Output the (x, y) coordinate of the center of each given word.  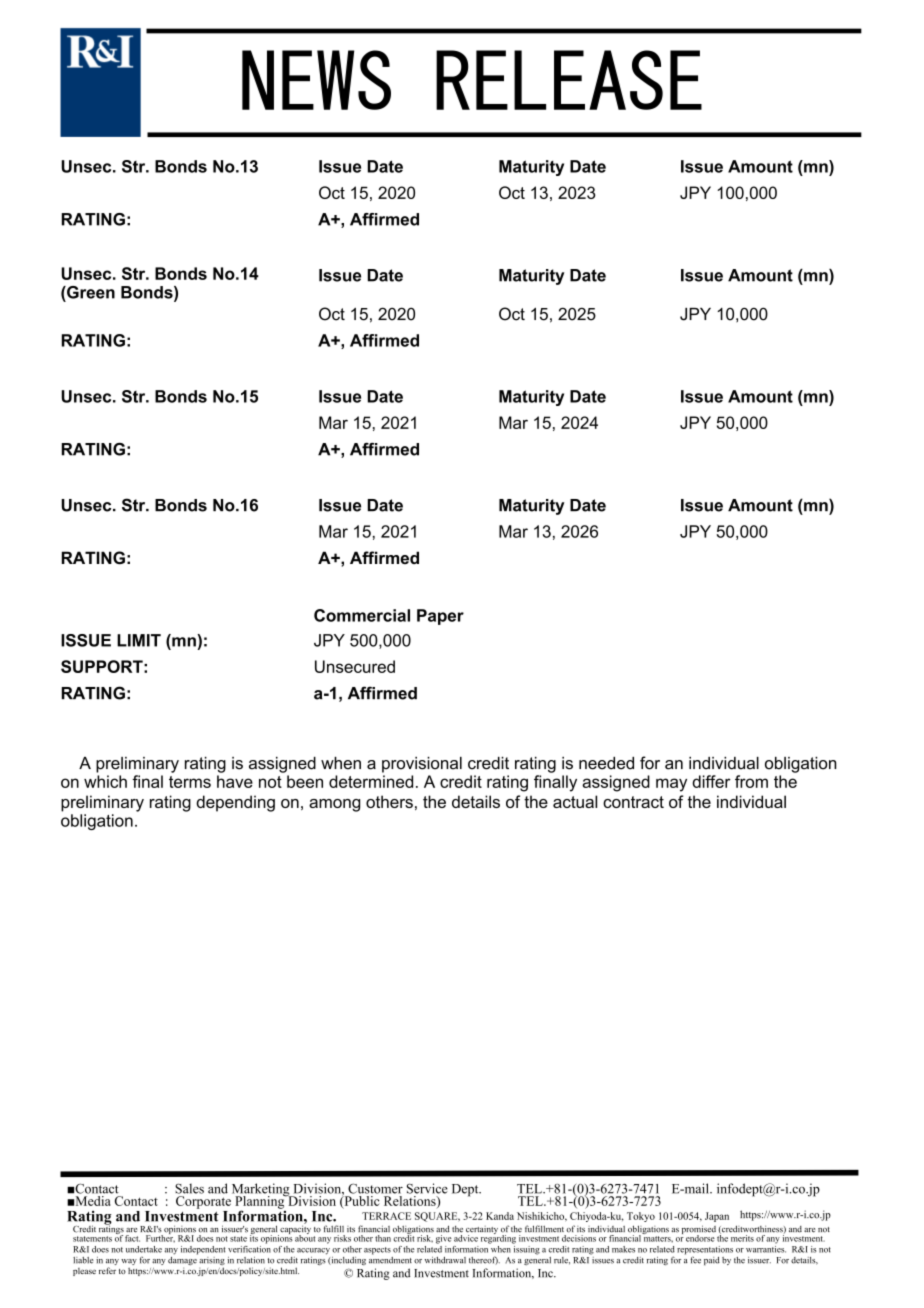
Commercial (362, 615)
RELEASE (569, 80)
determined (371, 781)
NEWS (316, 80)
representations (705, 1251)
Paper (440, 617)
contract (633, 802)
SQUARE (437, 1217)
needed (606, 763)
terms (190, 782)
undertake (144, 1249)
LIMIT (139, 640)
